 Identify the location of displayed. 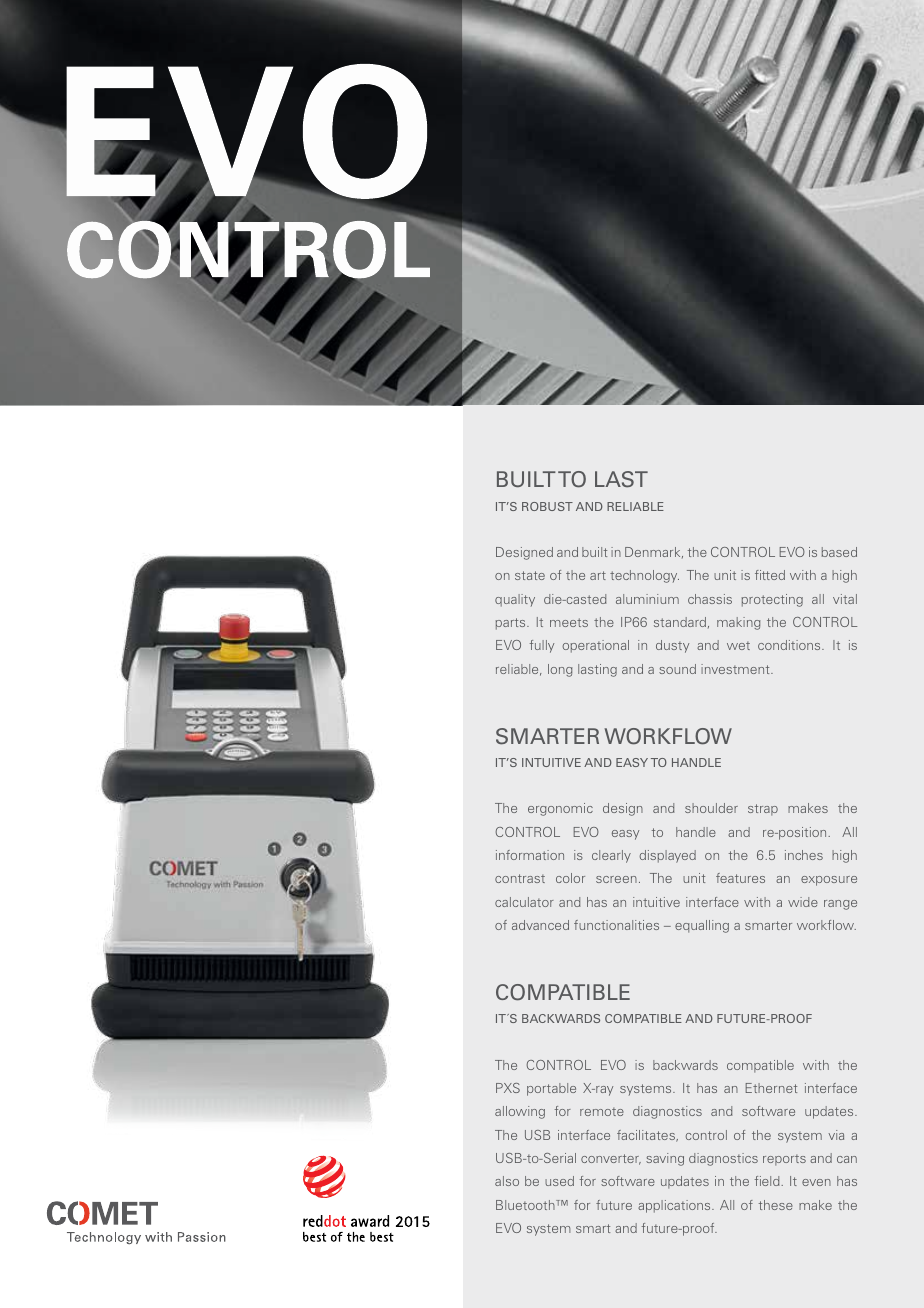
(667, 856).
